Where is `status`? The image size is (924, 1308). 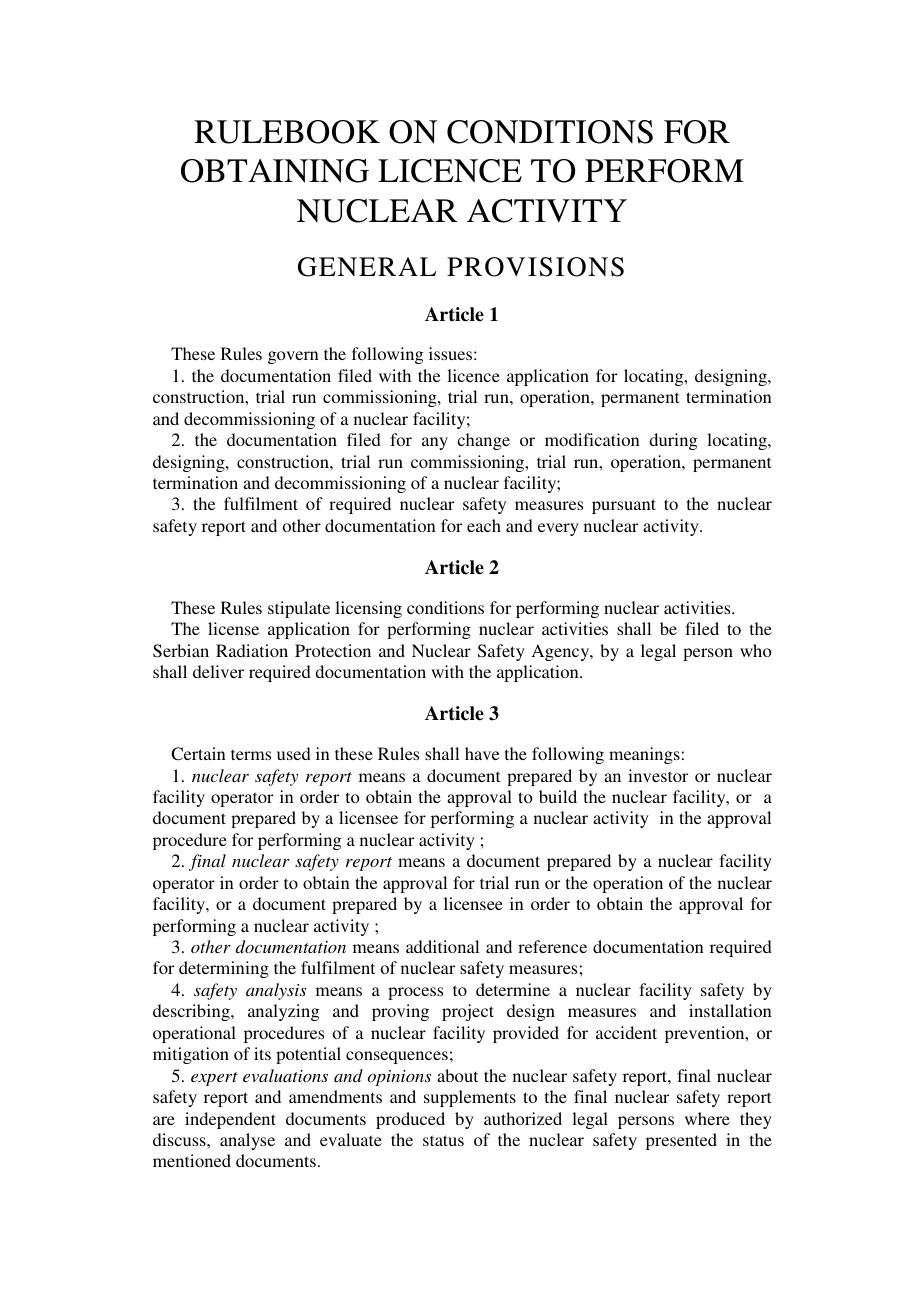 status is located at coordinates (443, 1140).
